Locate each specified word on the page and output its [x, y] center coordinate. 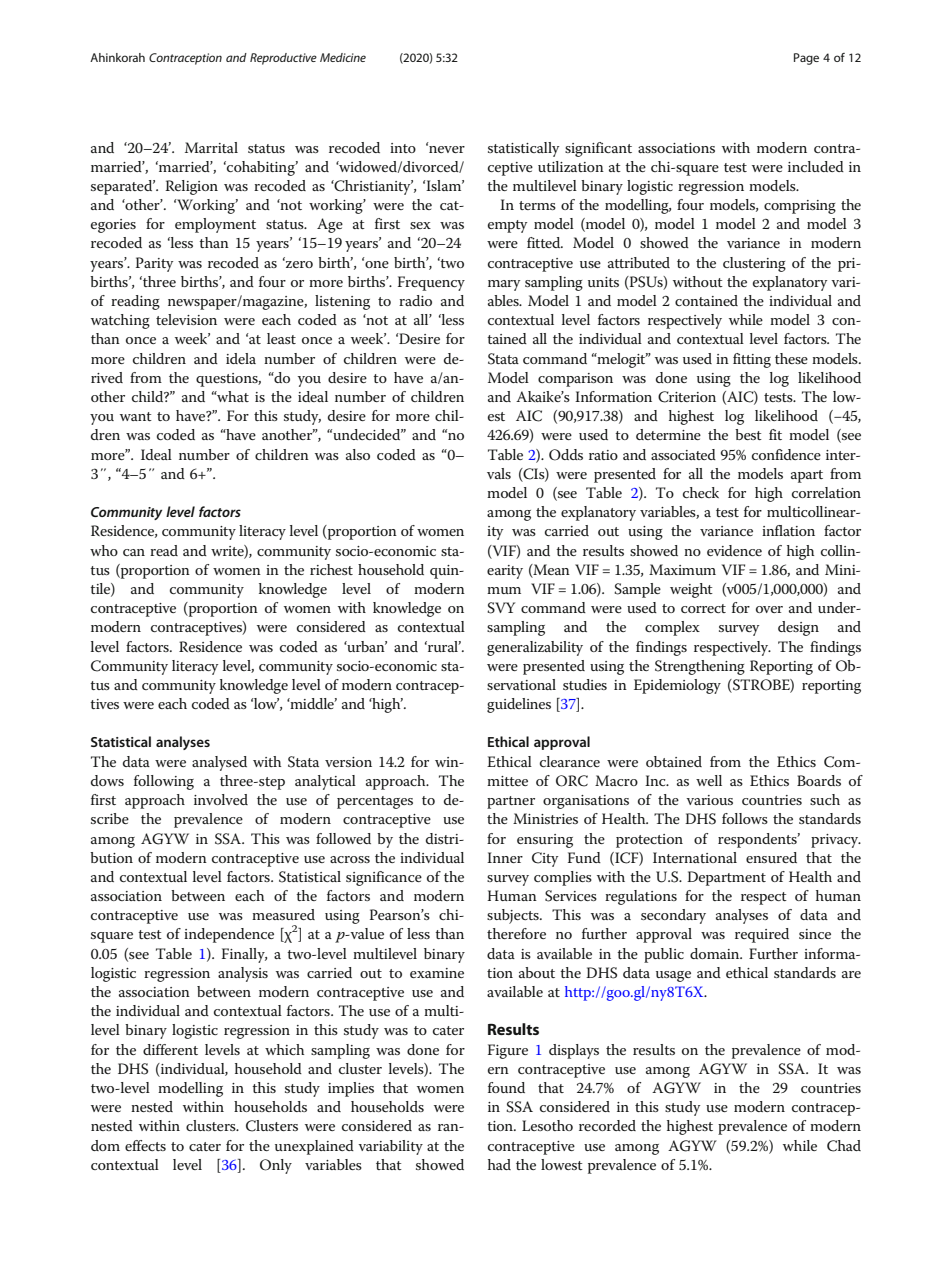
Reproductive [283, 59]
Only [276, 1166]
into [403, 148]
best [748, 434]
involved [221, 799]
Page [806, 59]
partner [511, 802]
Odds [566, 455]
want [136, 416]
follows [745, 818]
